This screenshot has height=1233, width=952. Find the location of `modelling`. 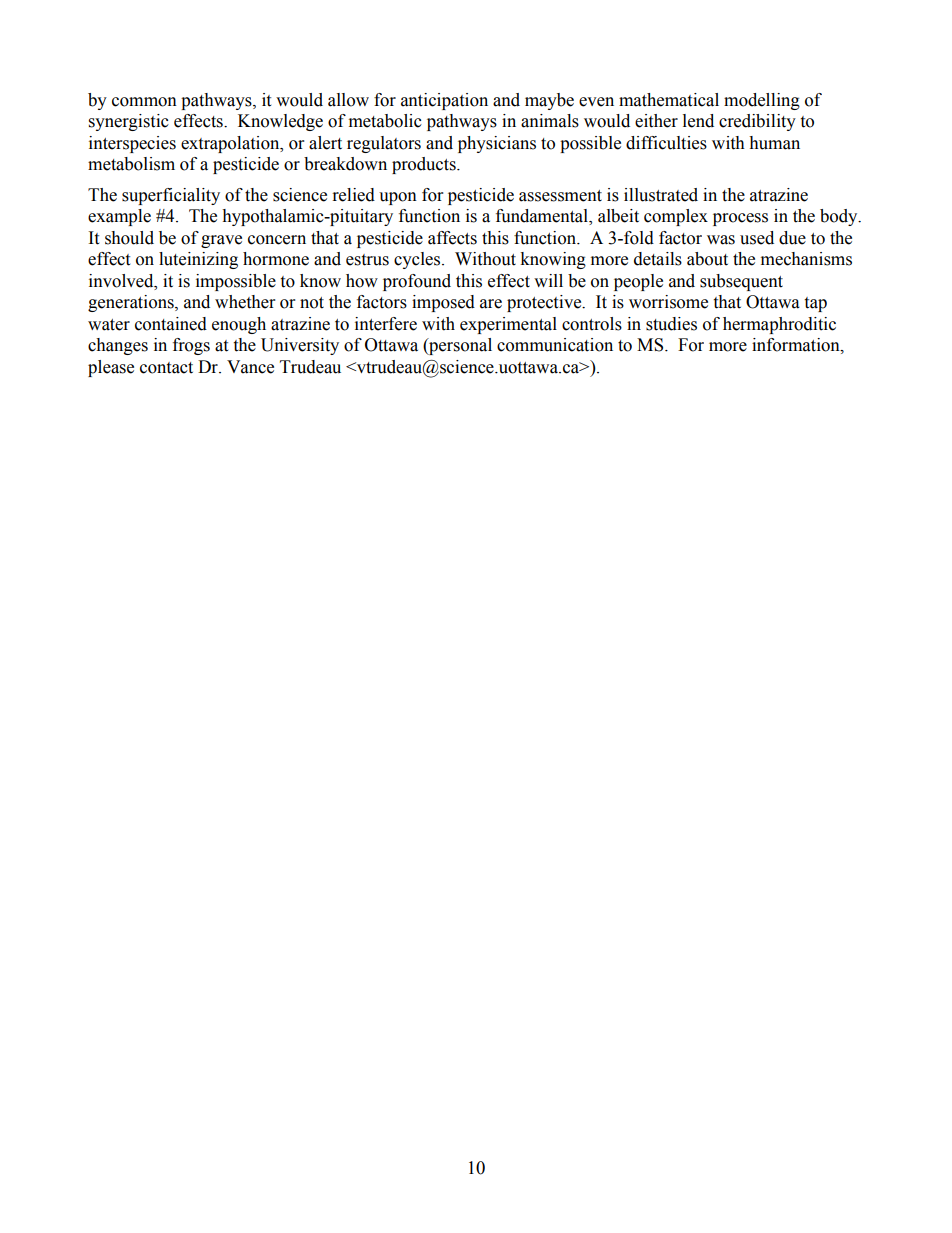

modelling is located at coordinates (762, 101).
